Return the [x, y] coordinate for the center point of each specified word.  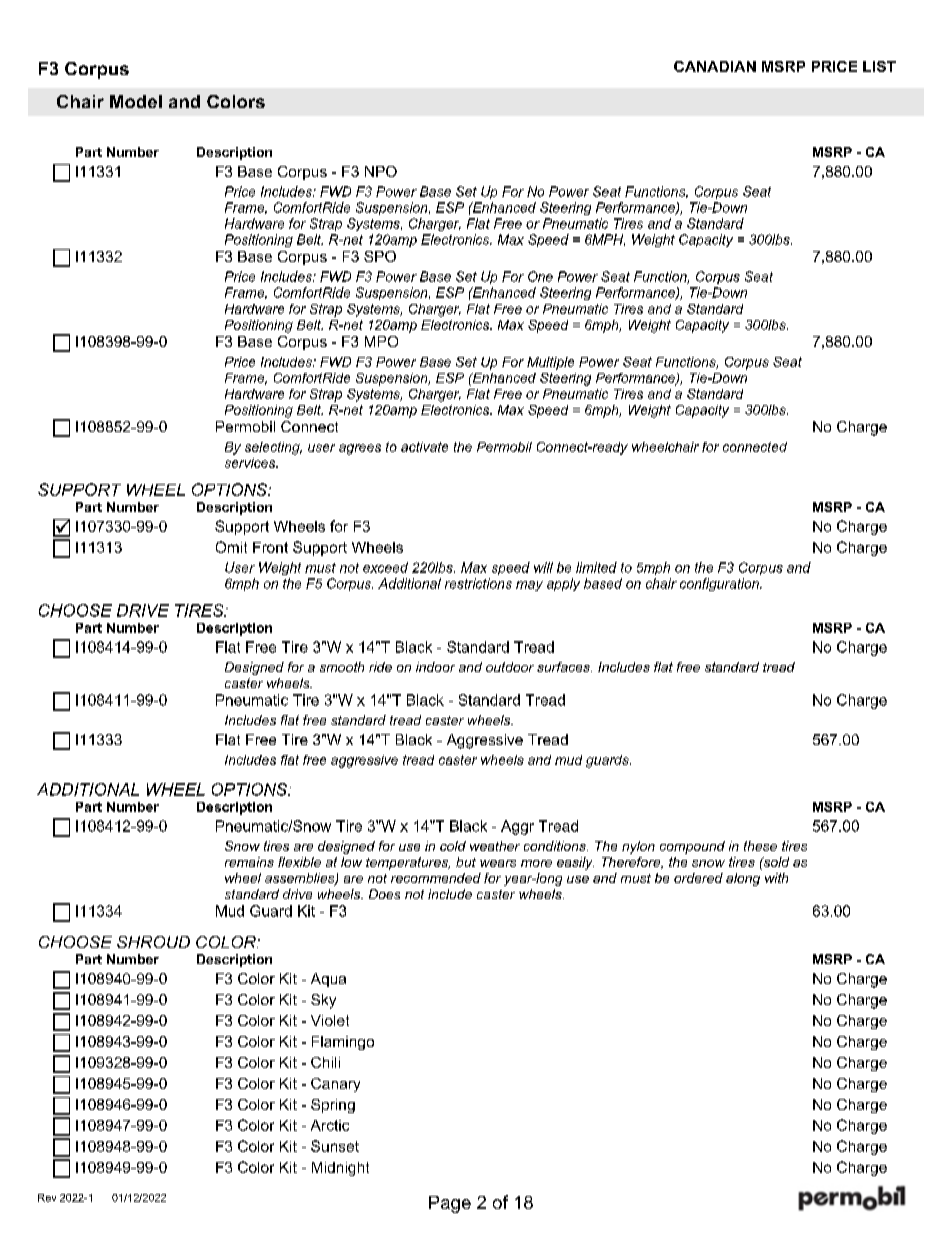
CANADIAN [715, 66]
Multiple [550, 363]
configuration [720, 584]
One [540, 276]
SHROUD [153, 942]
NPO [381, 171]
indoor [435, 667]
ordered [698, 878]
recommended [436, 878]
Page [450, 1204]
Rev [47, 1198]
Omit [231, 547]
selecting [273, 448]
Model [136, 101]
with [776, 878]
